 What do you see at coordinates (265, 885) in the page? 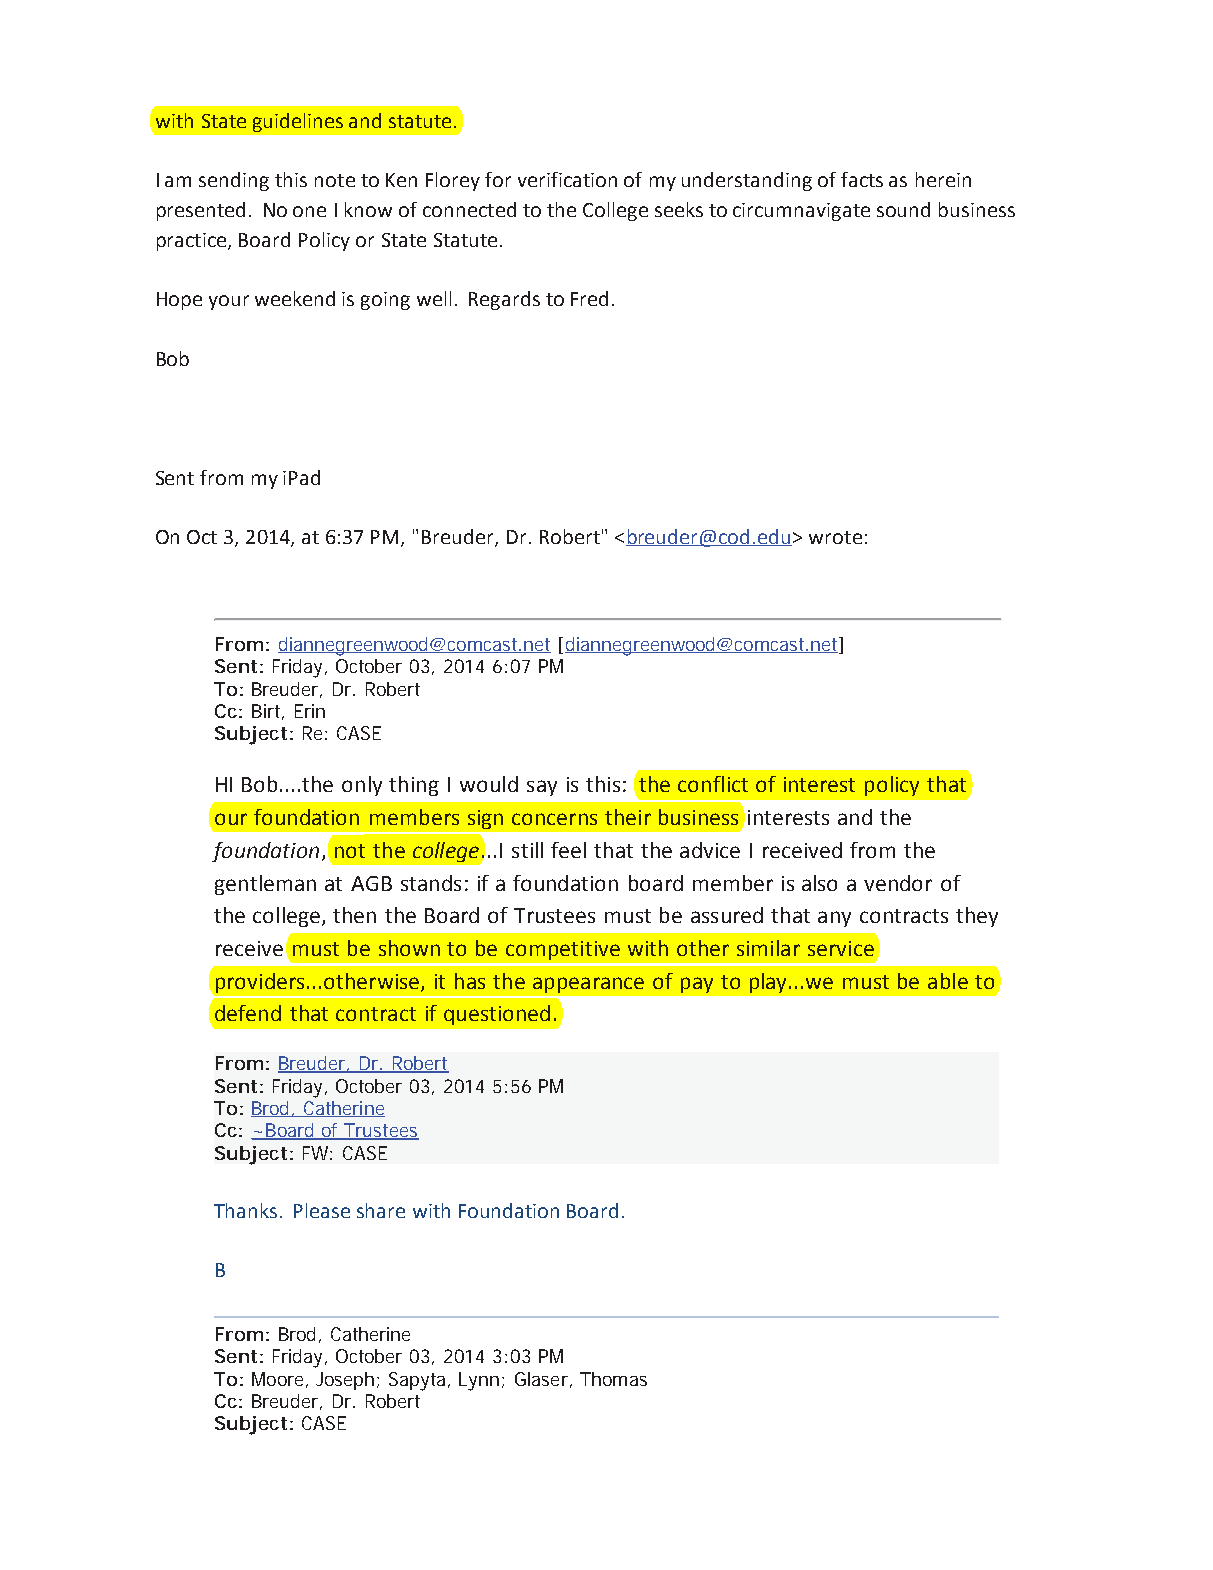
I see `gentleman` at bounding box center [265, 885].
